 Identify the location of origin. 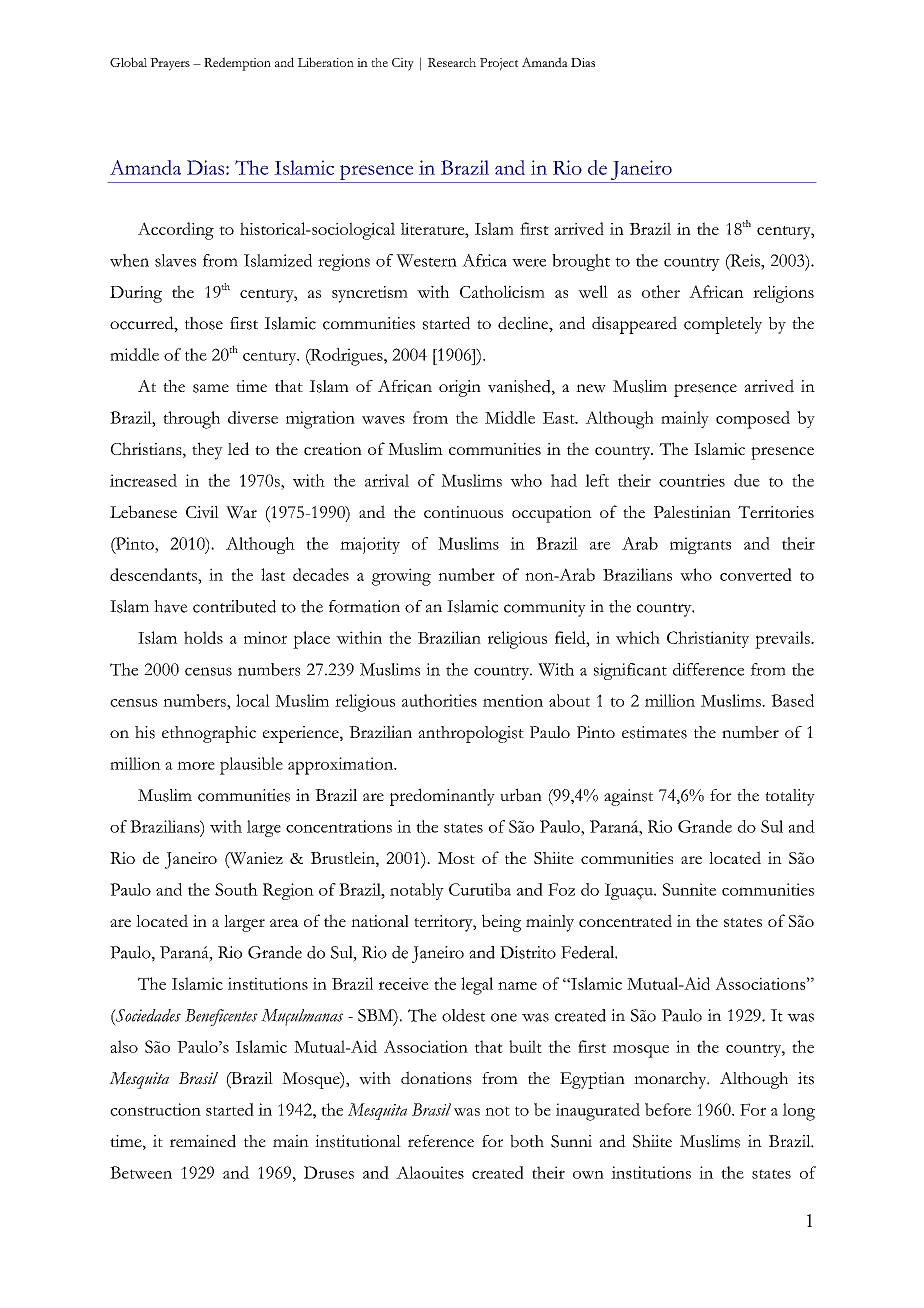
(460, 388).
